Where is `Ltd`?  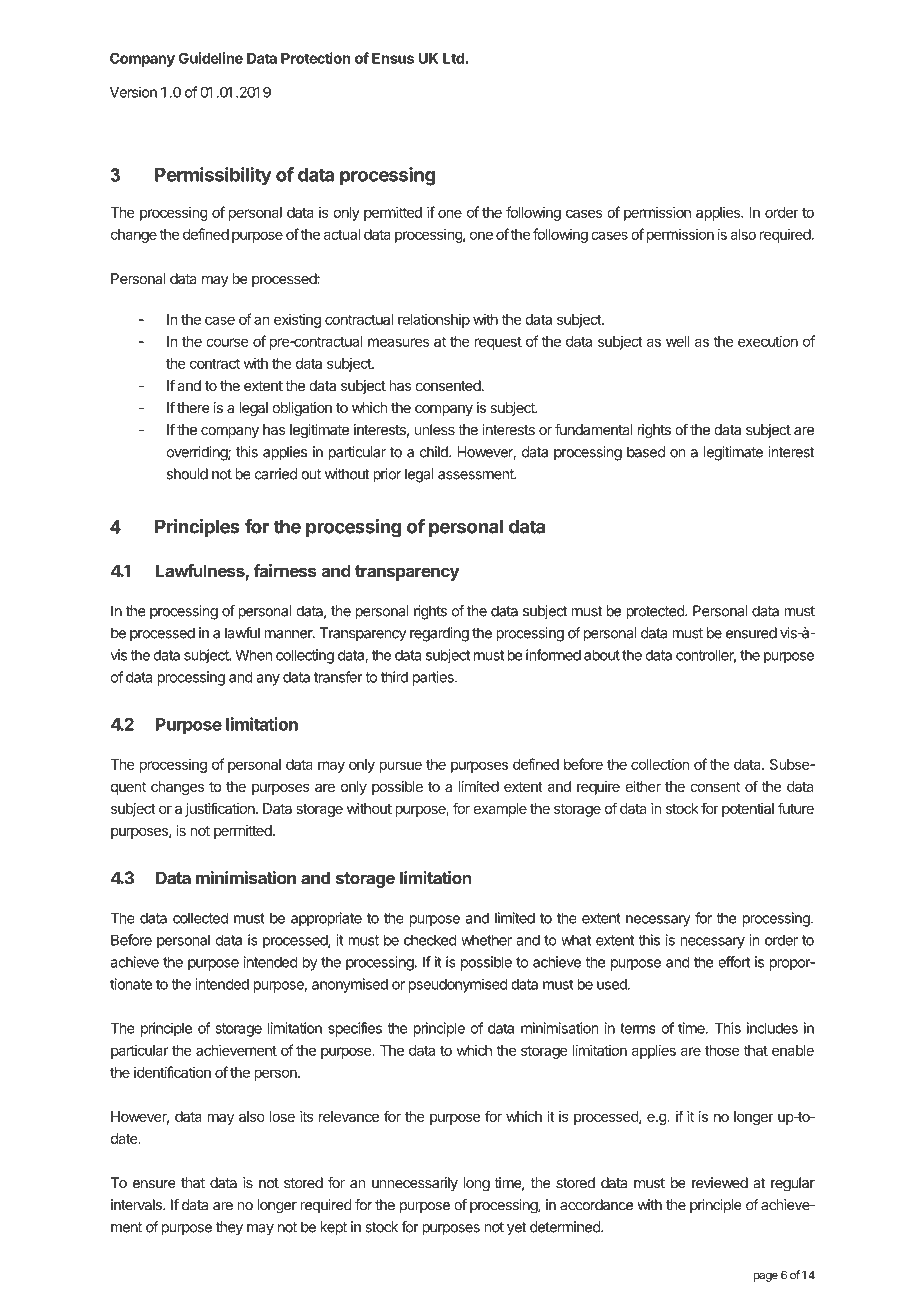
Ltd is located at coordinates (454, 58).
